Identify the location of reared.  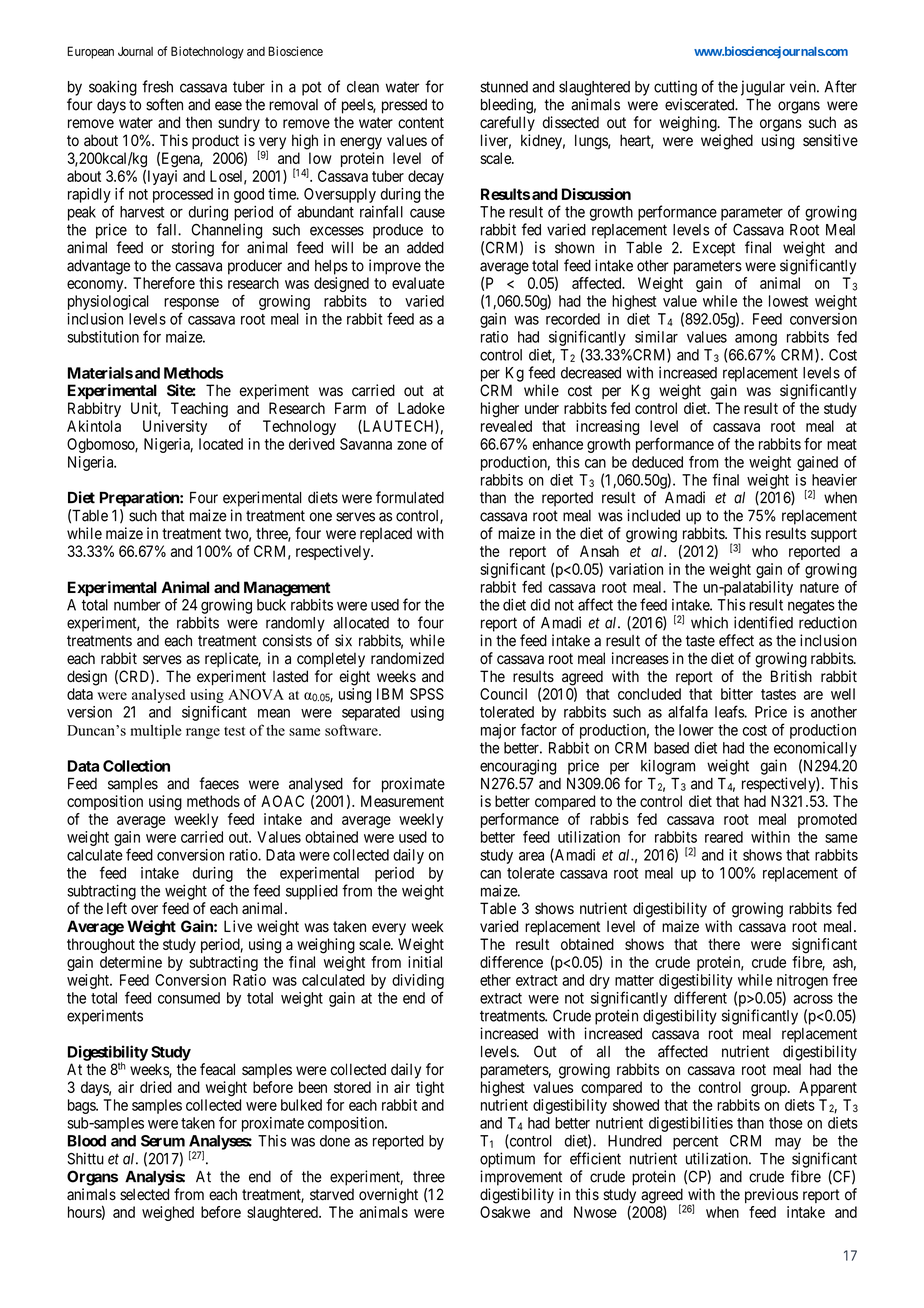
(724, 837).
